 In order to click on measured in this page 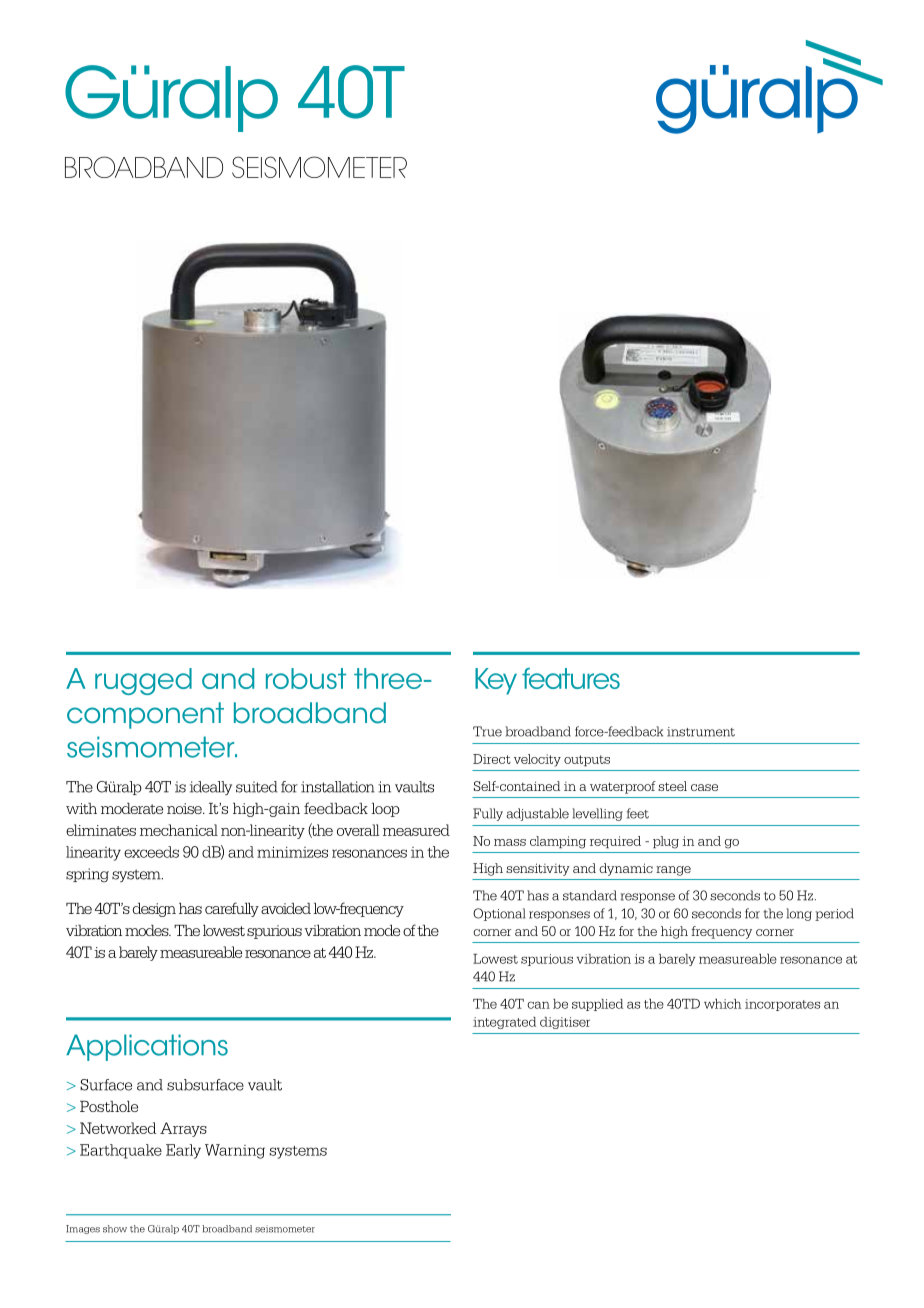, I will do `click(416, 830)`.
